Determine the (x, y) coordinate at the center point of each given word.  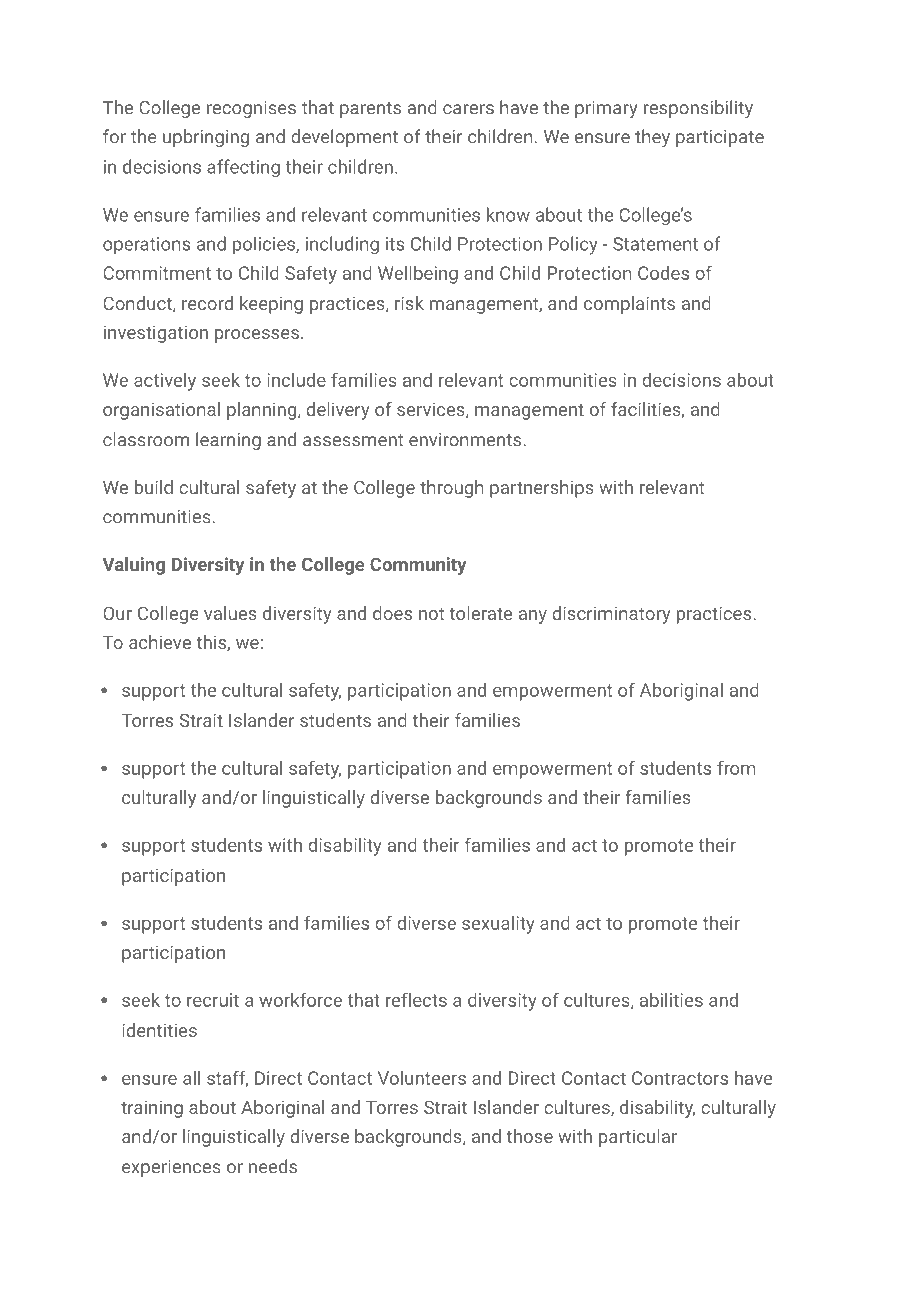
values (230, 613)
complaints (629, 305)
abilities (671, 1000)
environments (466, 440)
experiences (171, 1168)
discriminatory (611, 615)
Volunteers (422, 1078)
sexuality (498, 925)
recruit (213, 1000)
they (652, 138)
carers (468, 109)
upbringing (206, 138)
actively (165, 382)
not (431, 614)
